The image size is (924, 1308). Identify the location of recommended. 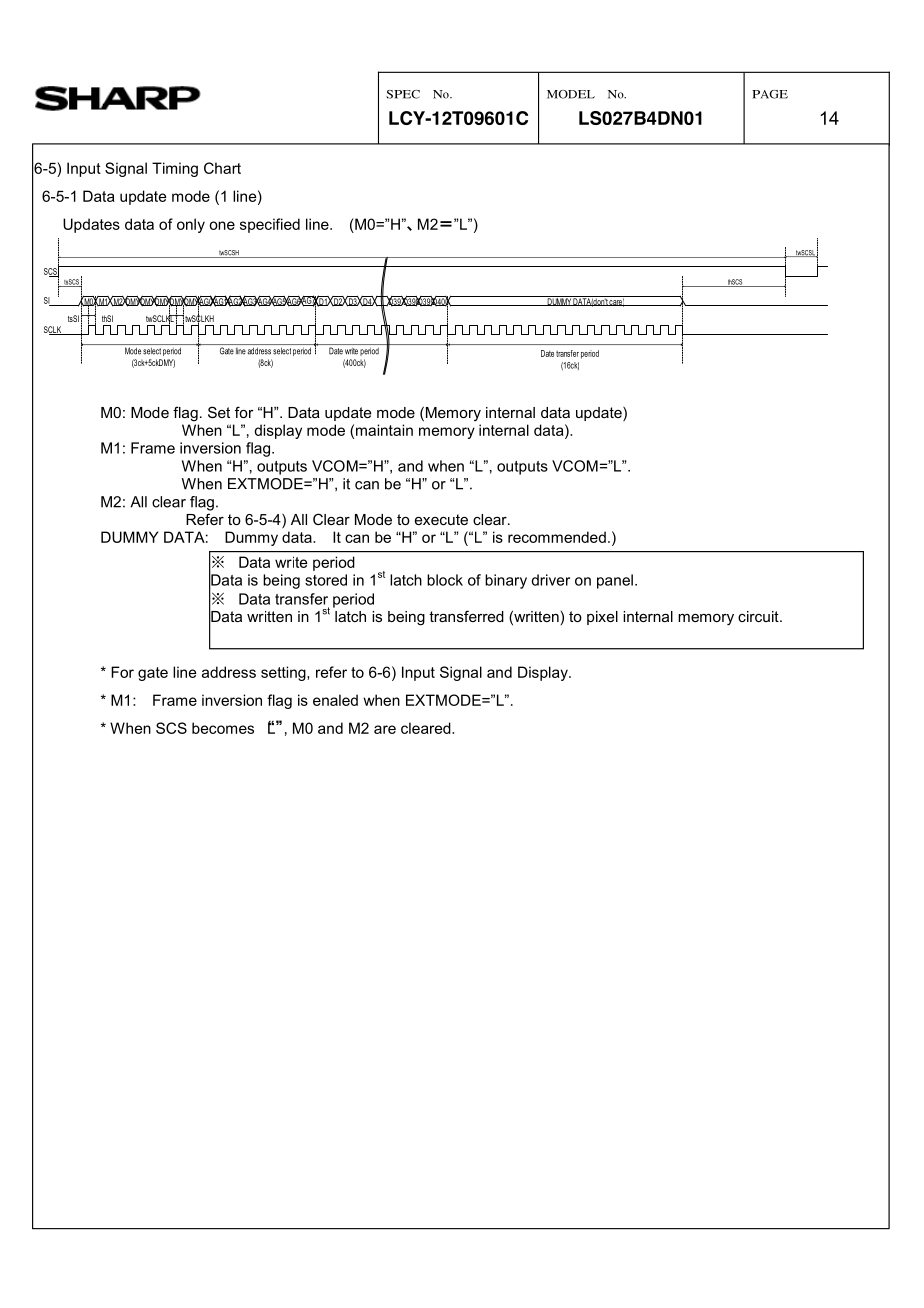
(557, 537).
